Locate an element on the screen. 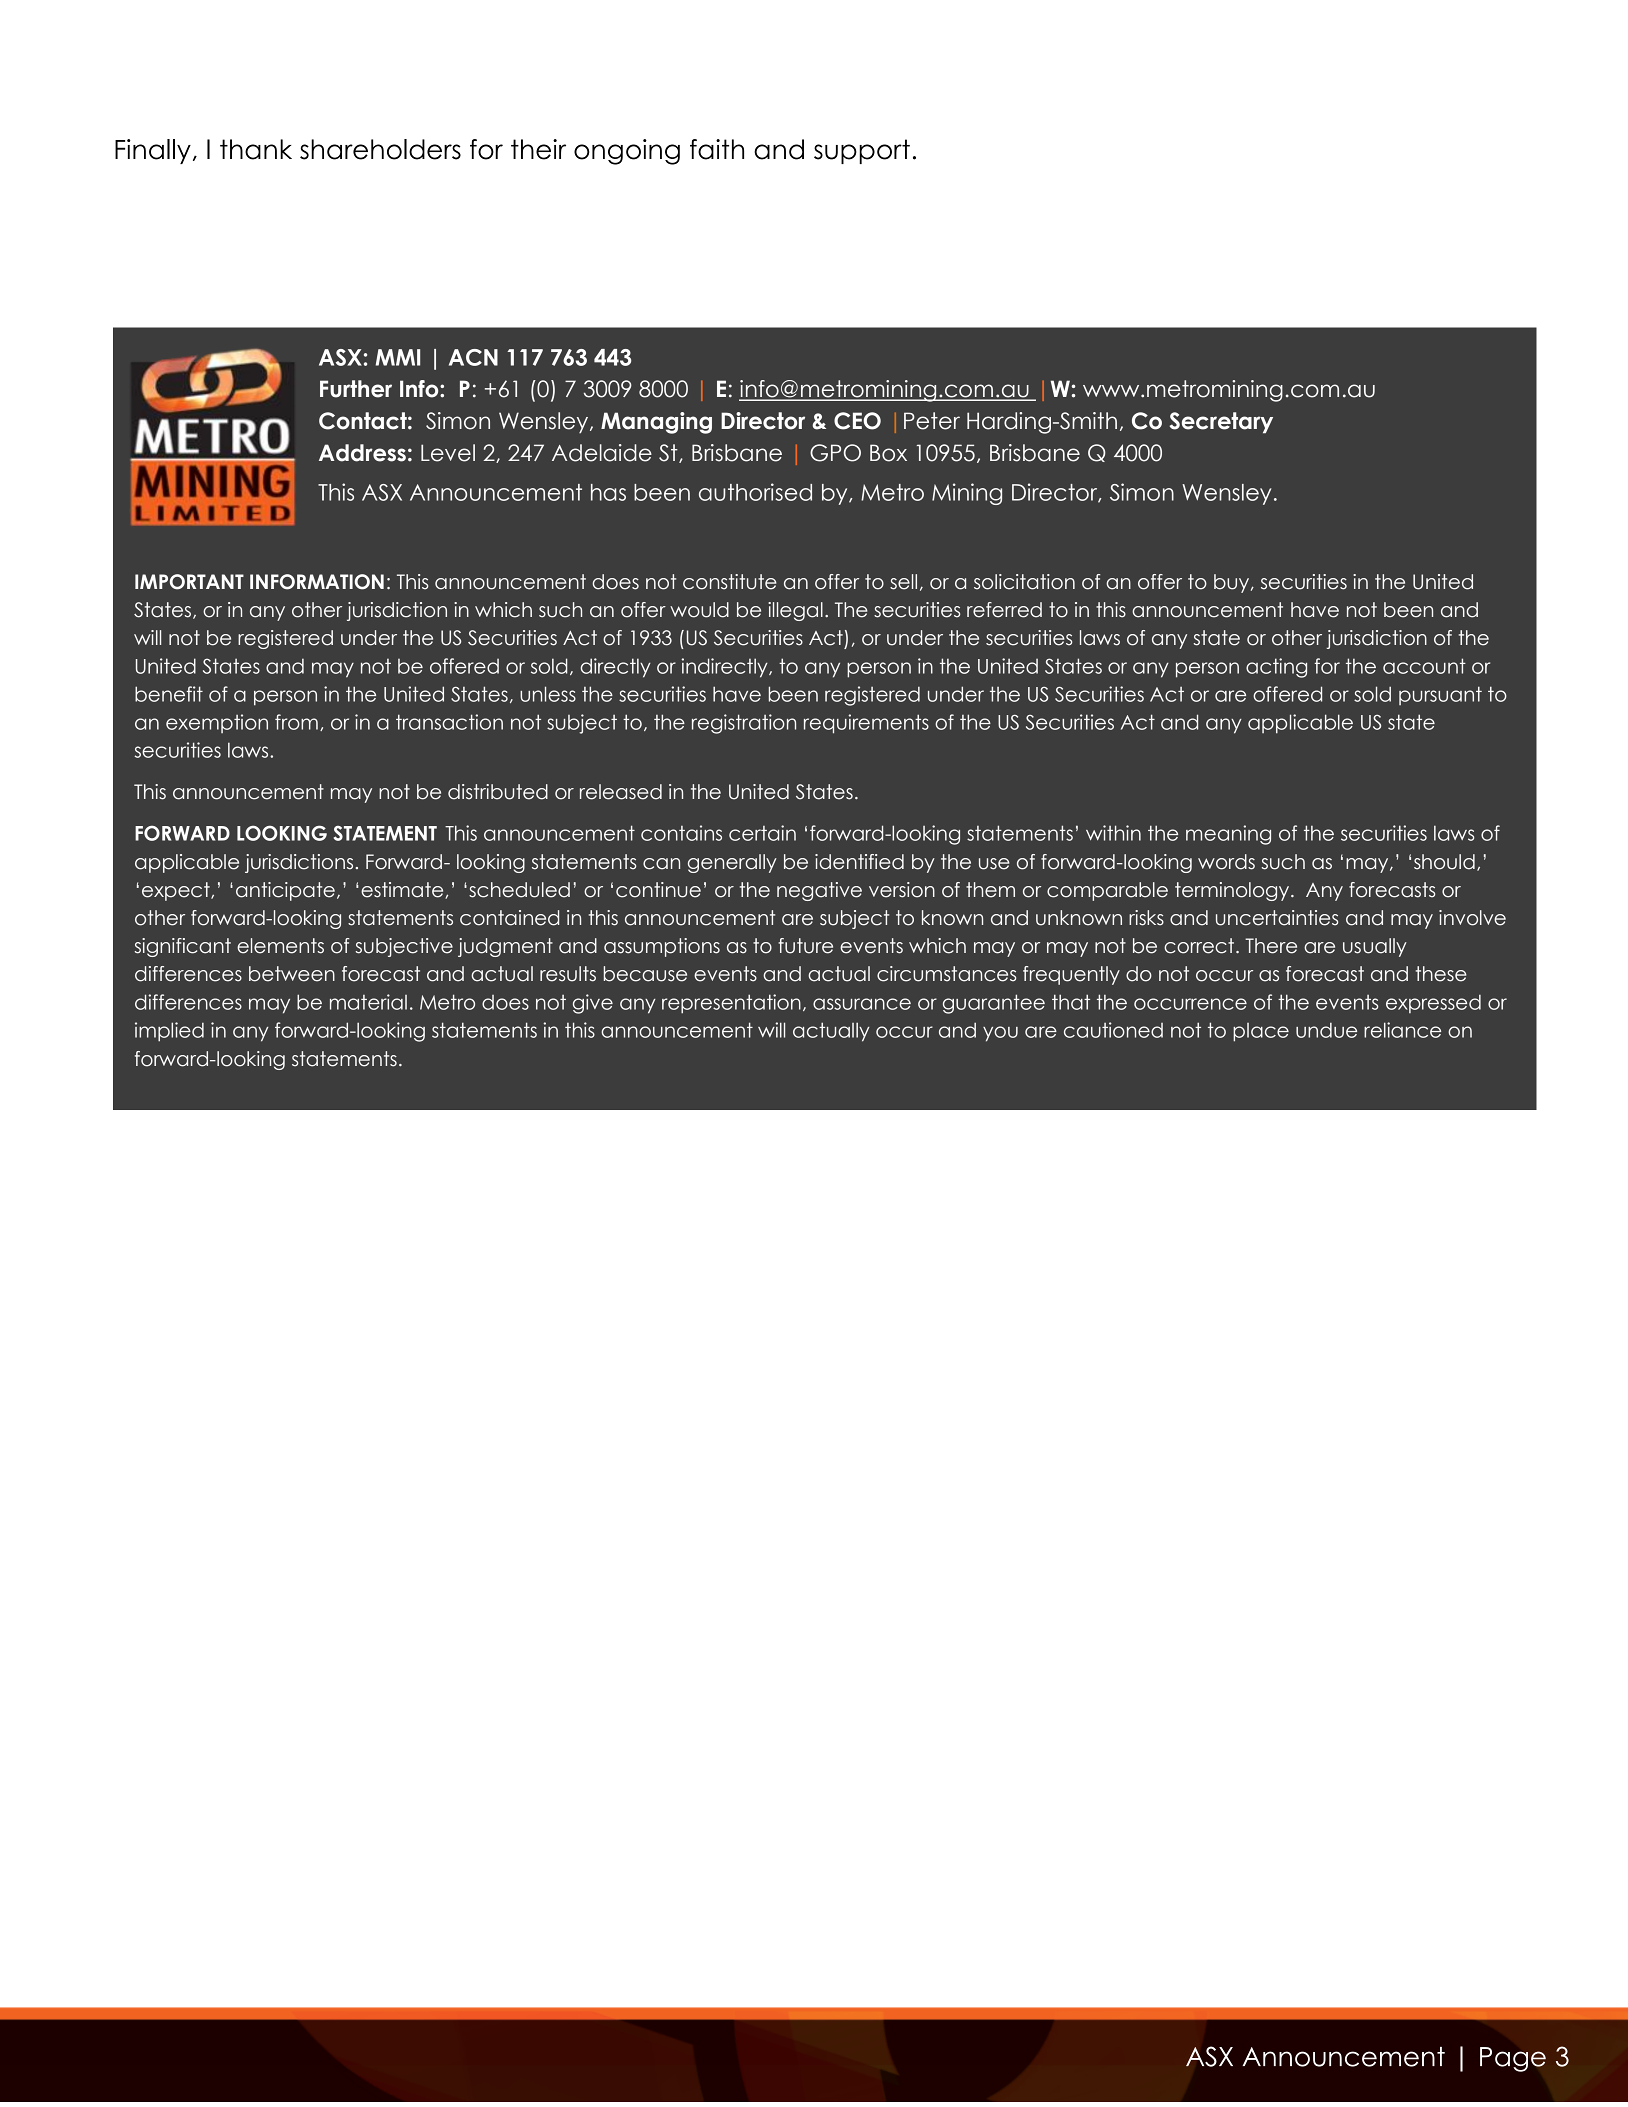 The image size is (1628, 2107). cautioned is located at coordinates (1113, 1030).
